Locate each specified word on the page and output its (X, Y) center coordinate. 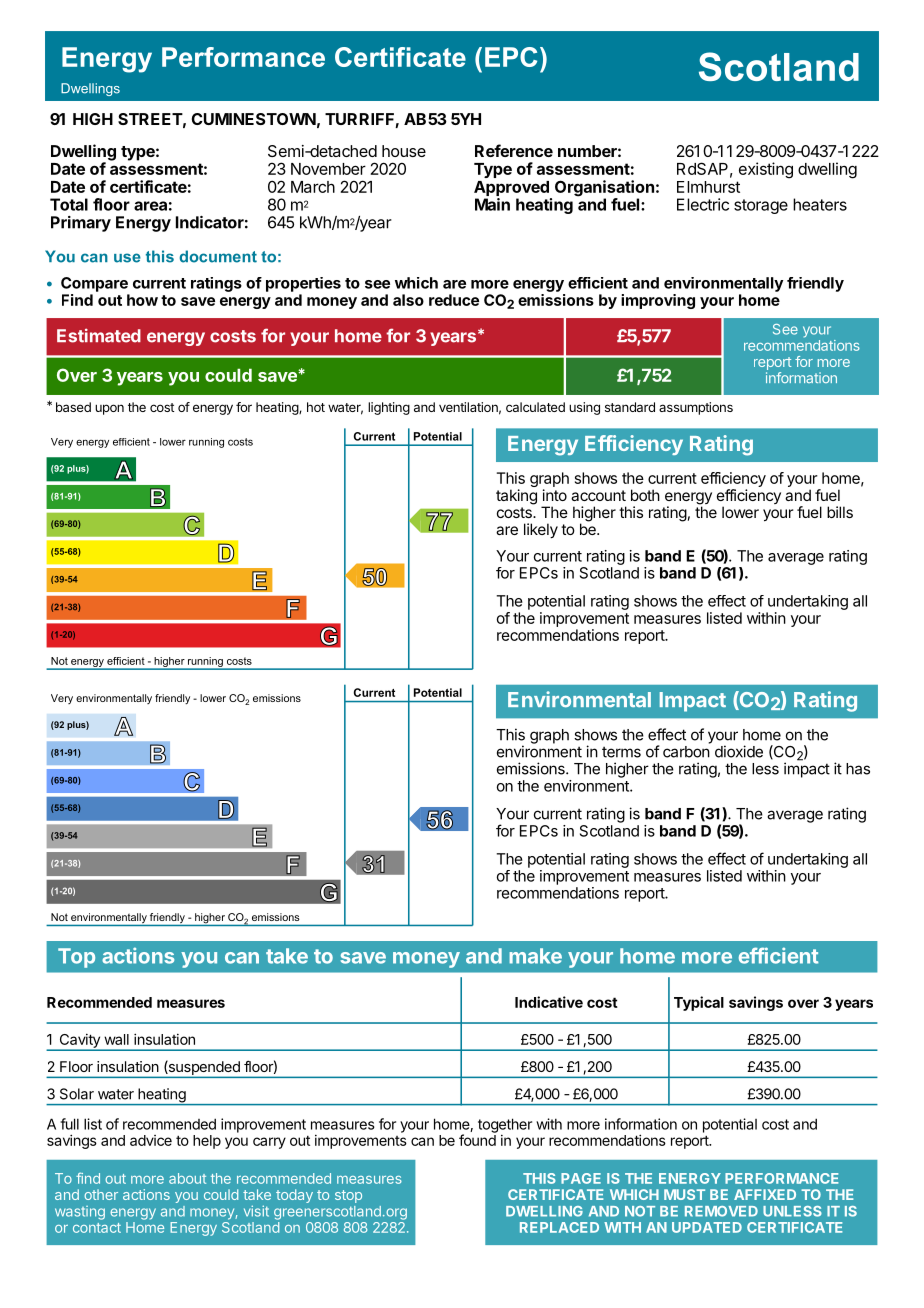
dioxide (739, 751)
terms (621, 752)
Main (492, 204)
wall (116, 1039)
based (73, 407)
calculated (535, 407)
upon (109, 409)
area (150, 206)
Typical (699, 1003)
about (187, 1178)
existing (766, 170)
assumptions (696, 408)
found (477, 1140)
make (535, 956)
